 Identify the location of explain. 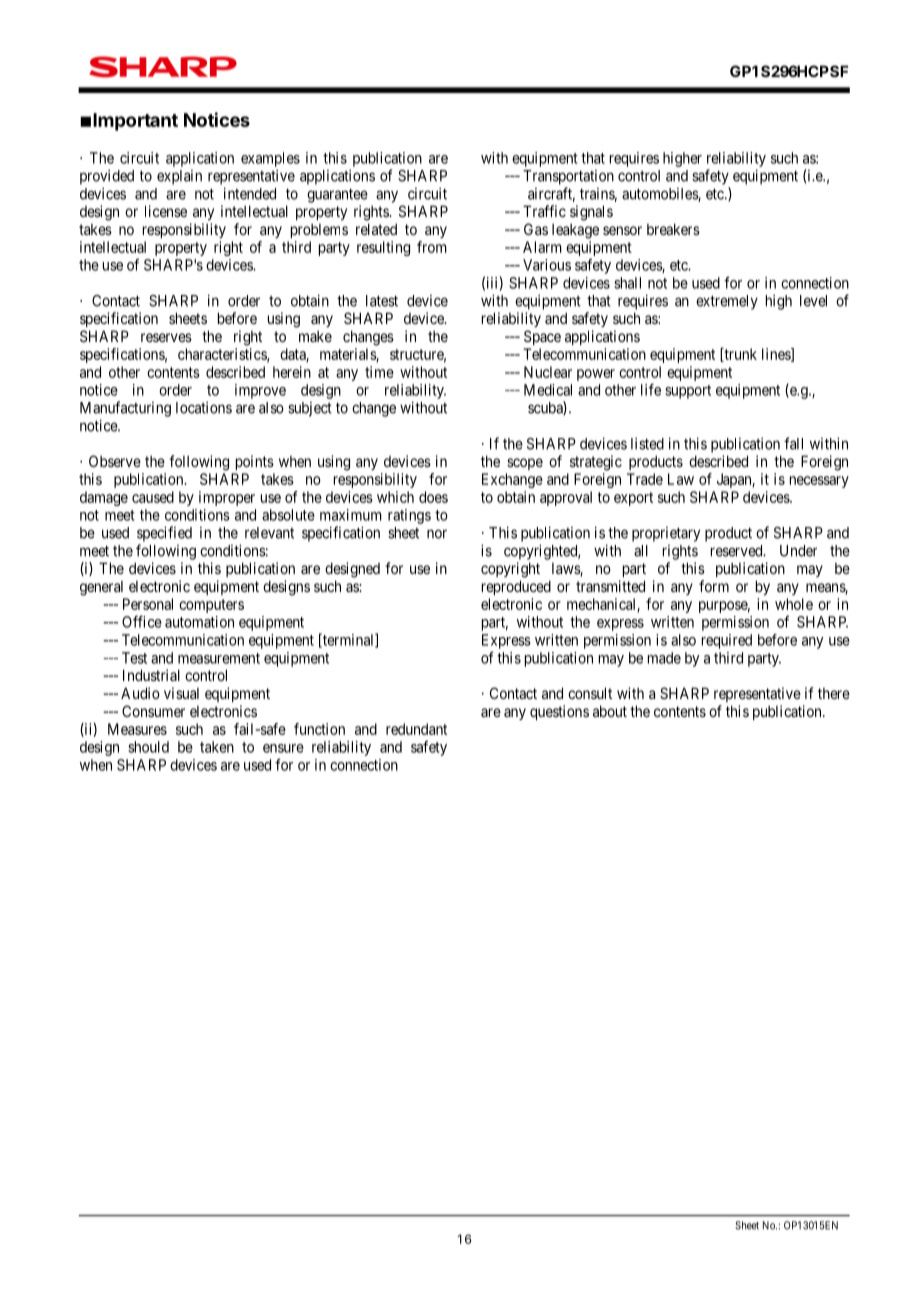
(179, 177).
